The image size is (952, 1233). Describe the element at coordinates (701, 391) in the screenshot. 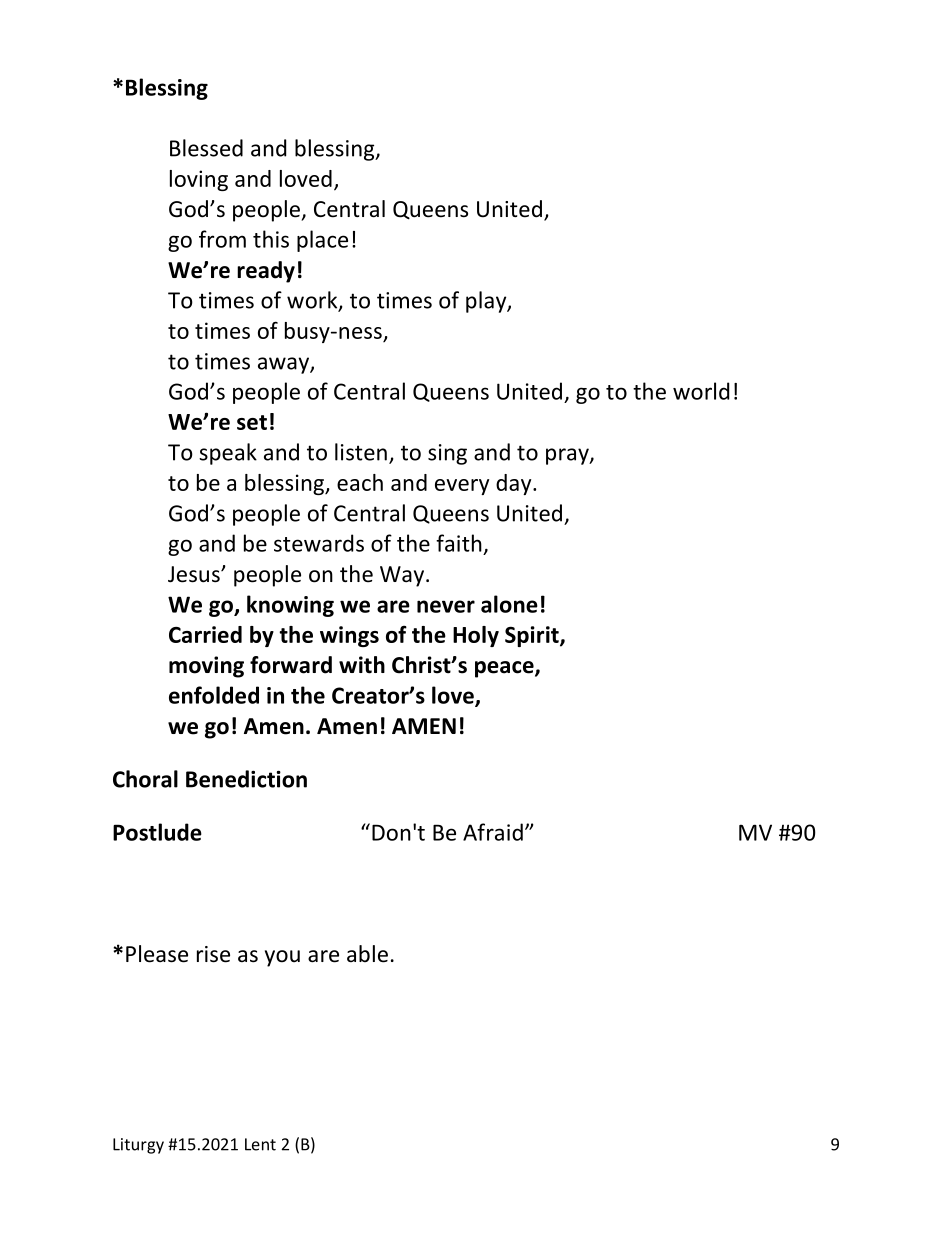

I see `world` at that location.
